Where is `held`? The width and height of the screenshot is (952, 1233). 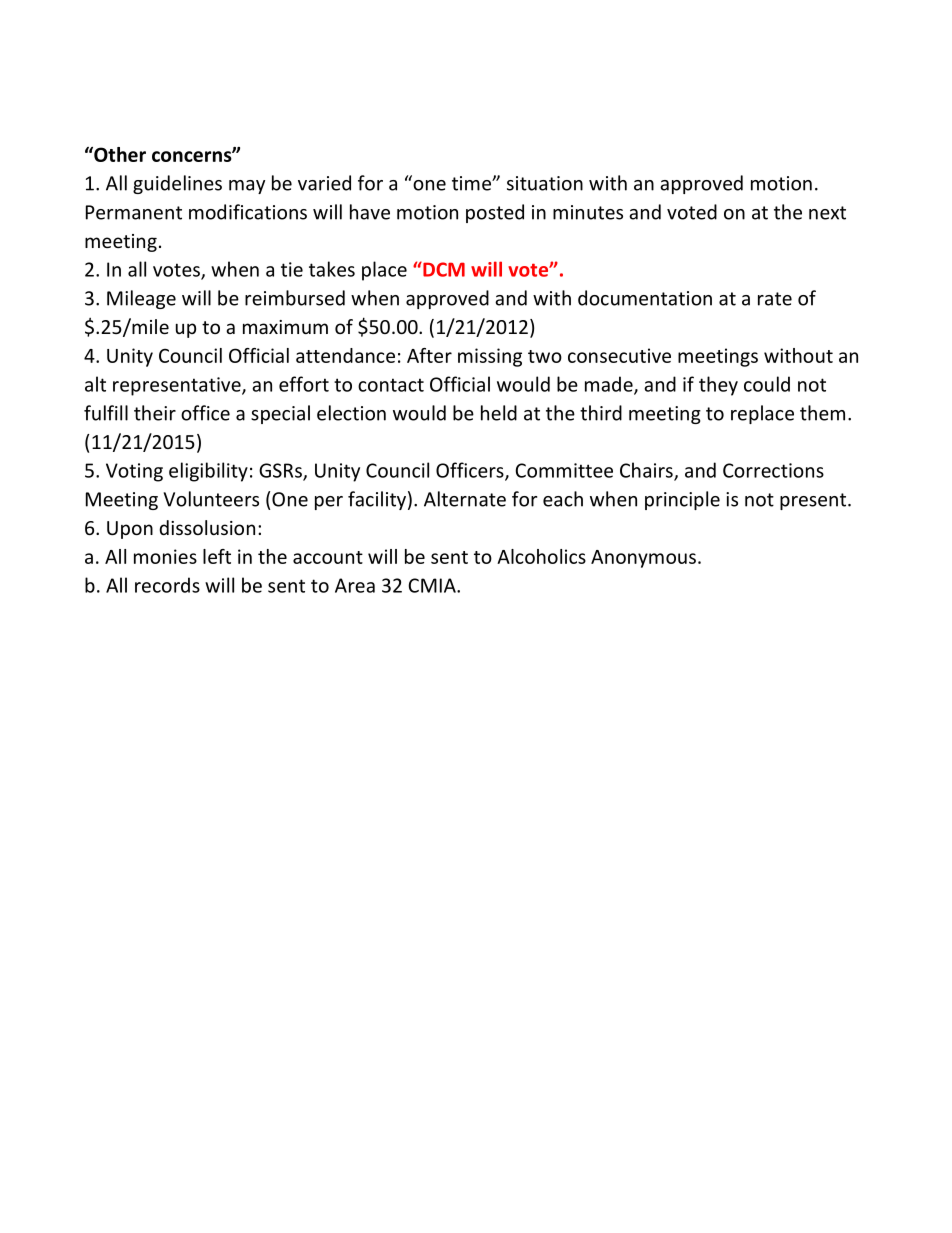
held is located at coordinates (499, 413).
